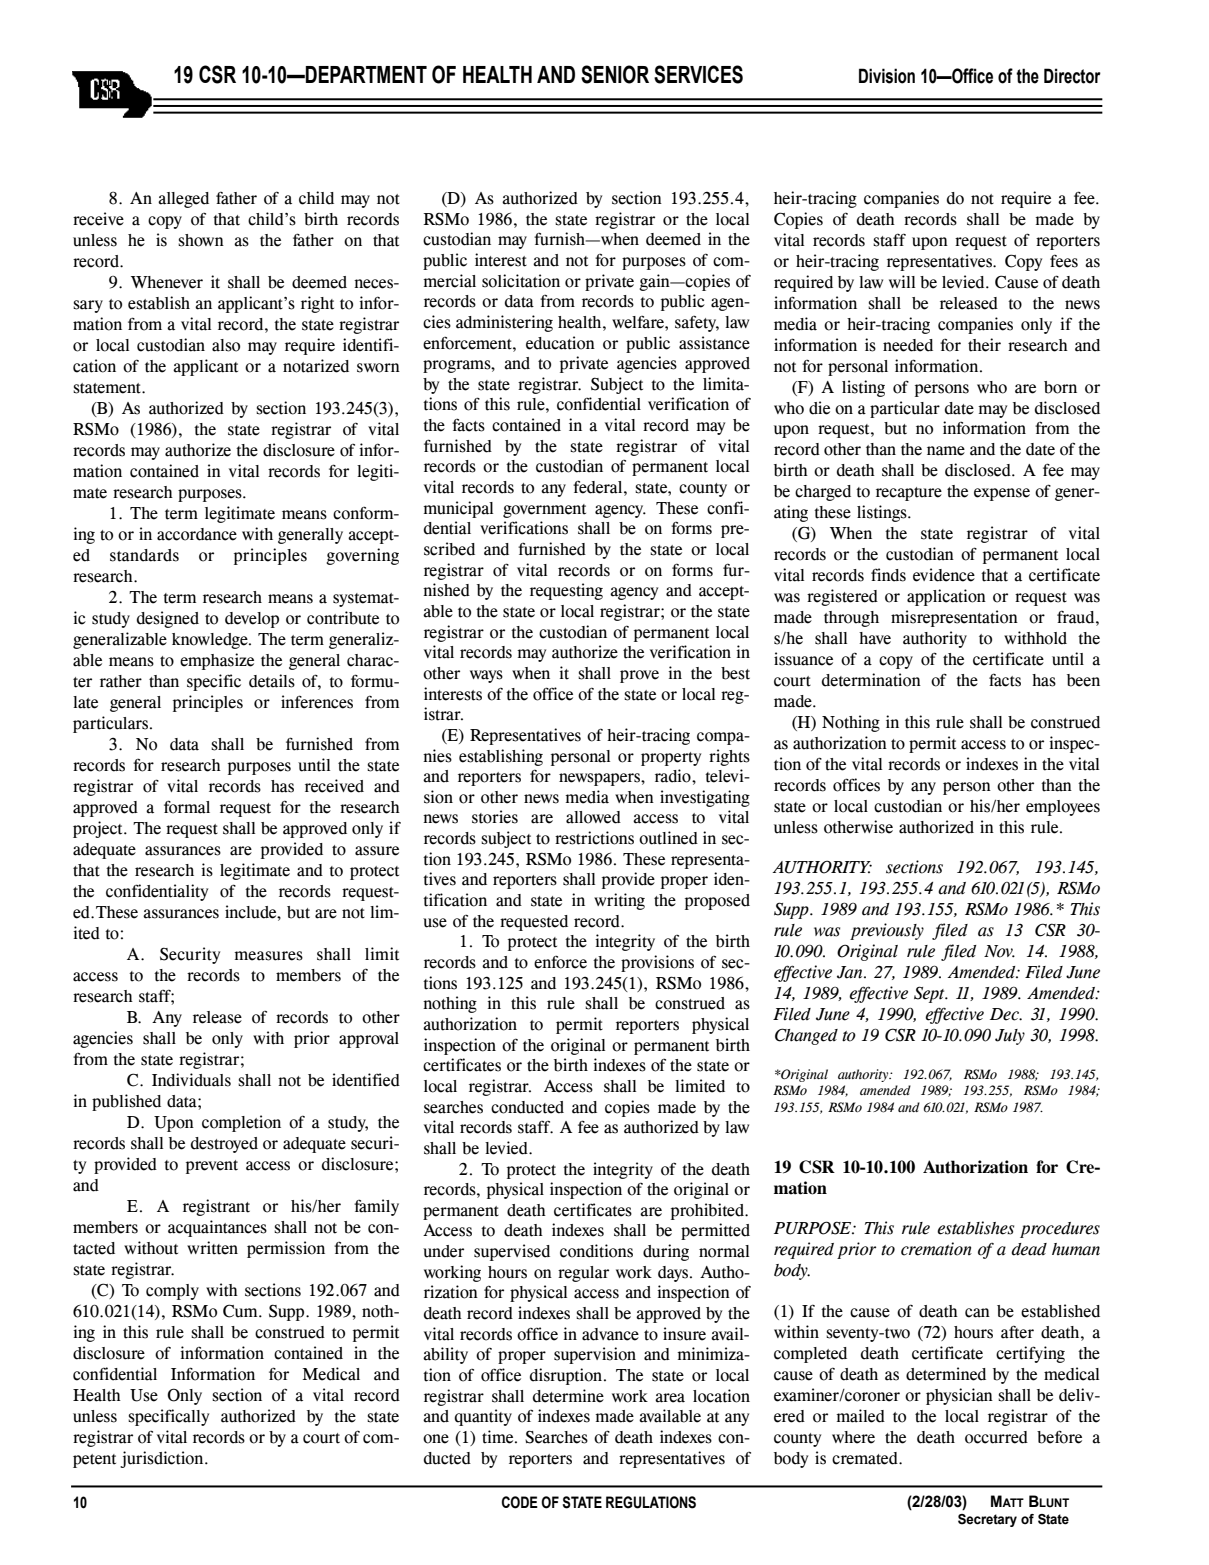 Image resolution: width=1209 pixels, height=1565 pixels. Describe the element at coordinates (187, 807) in the screenshot. I see `formal` at that location.
